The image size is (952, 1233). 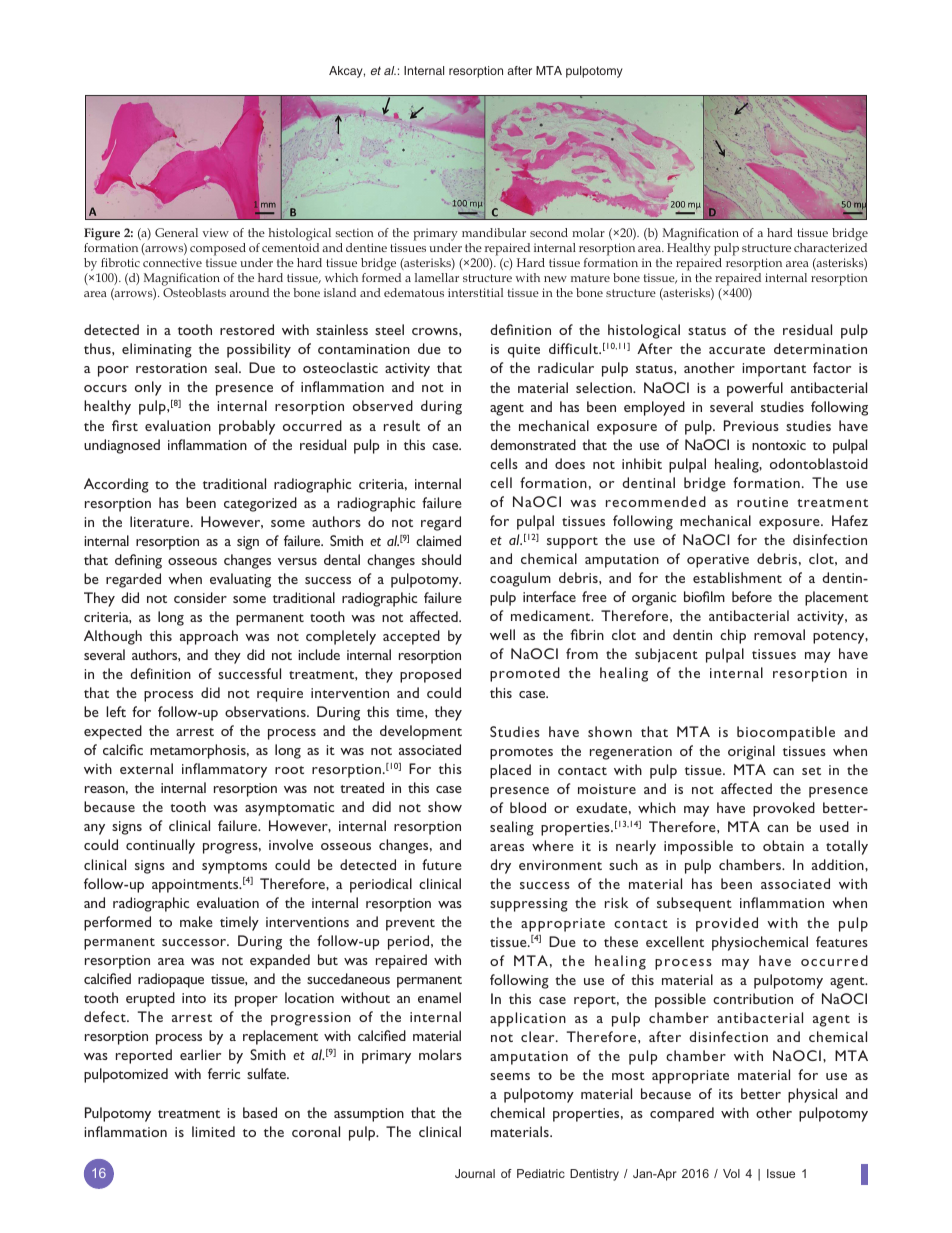 I want to click on should, so click(x=441, y=559).
